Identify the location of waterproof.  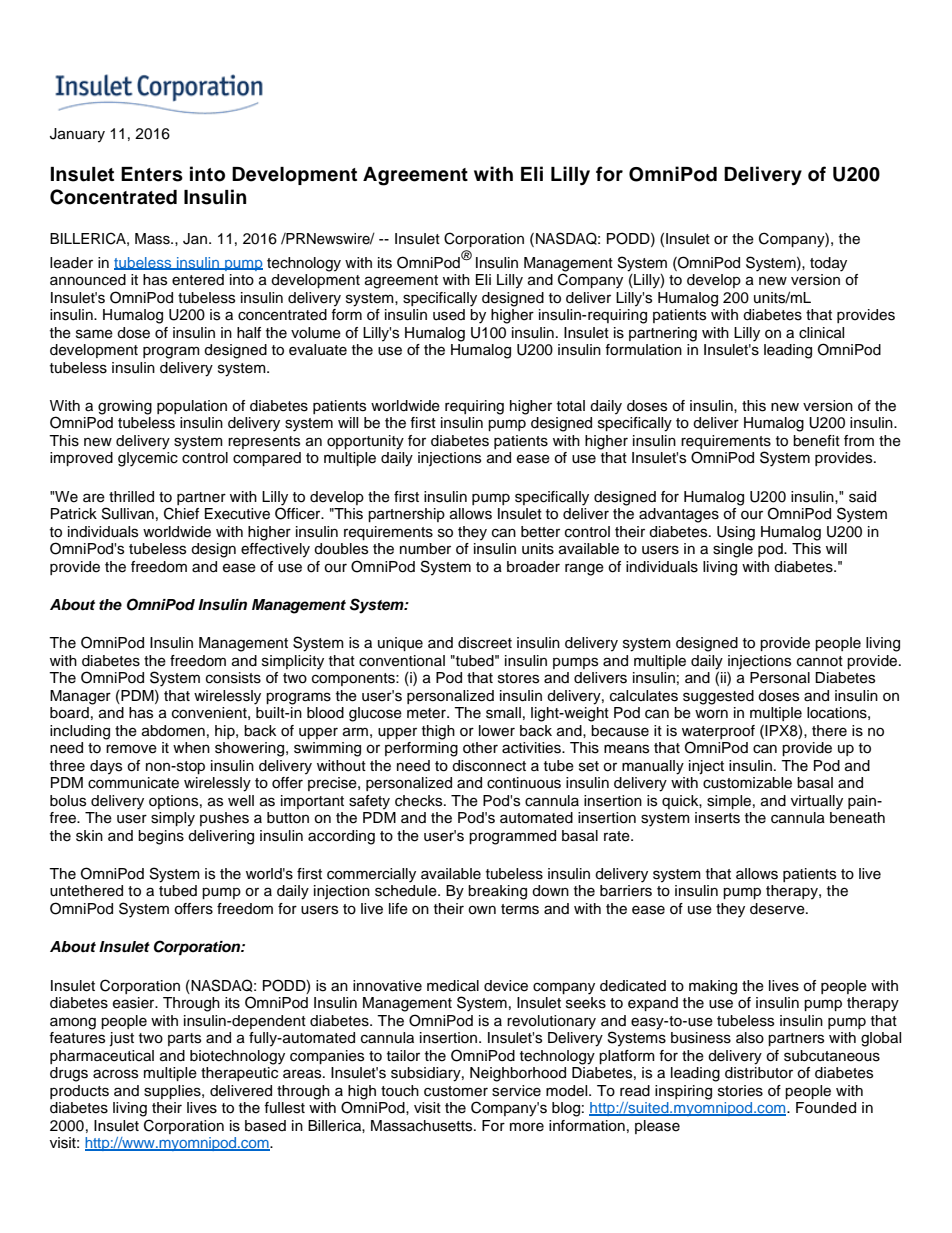
(718, 732).
